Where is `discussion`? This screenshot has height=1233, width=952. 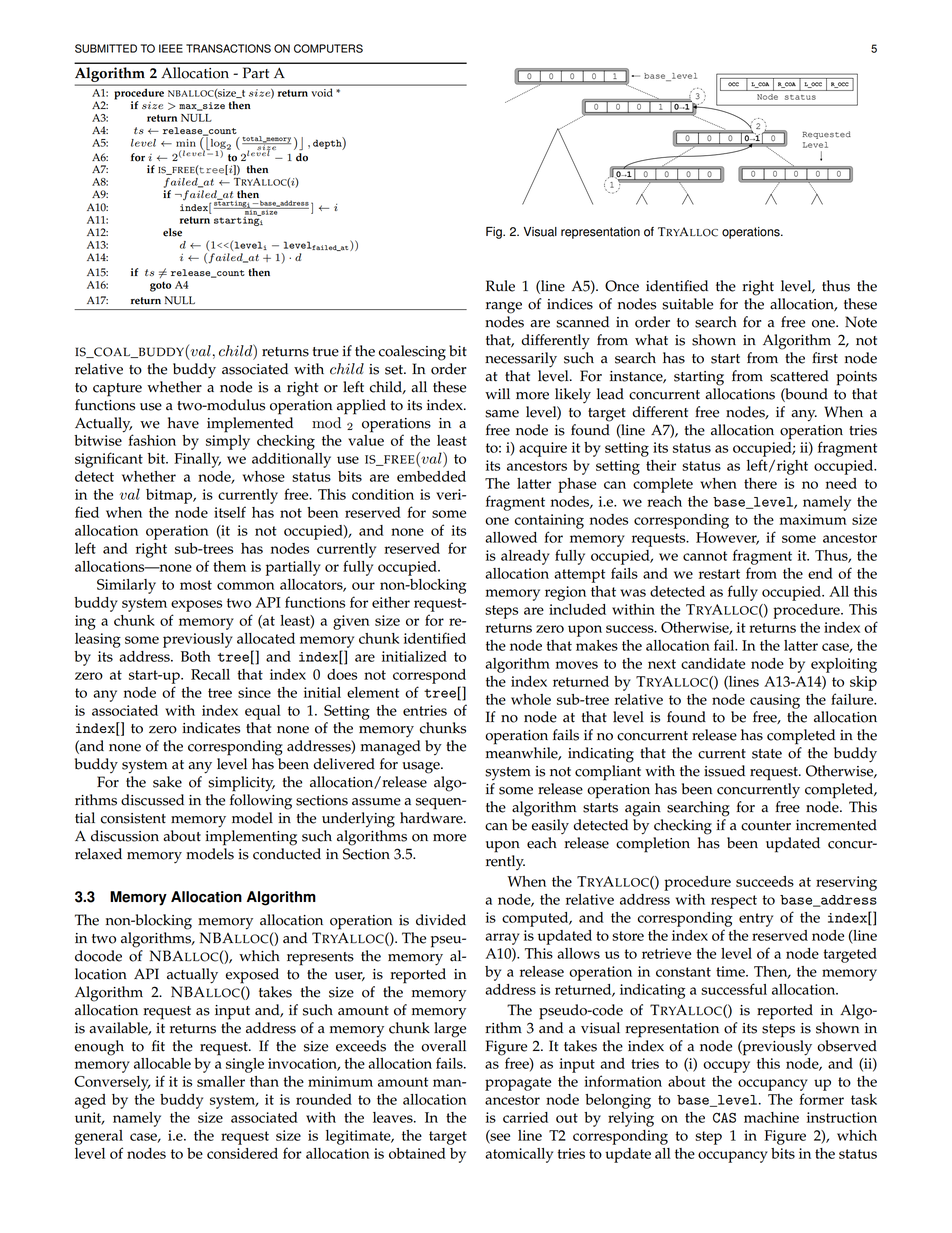
discussion is located at coordinates (125, 836).
